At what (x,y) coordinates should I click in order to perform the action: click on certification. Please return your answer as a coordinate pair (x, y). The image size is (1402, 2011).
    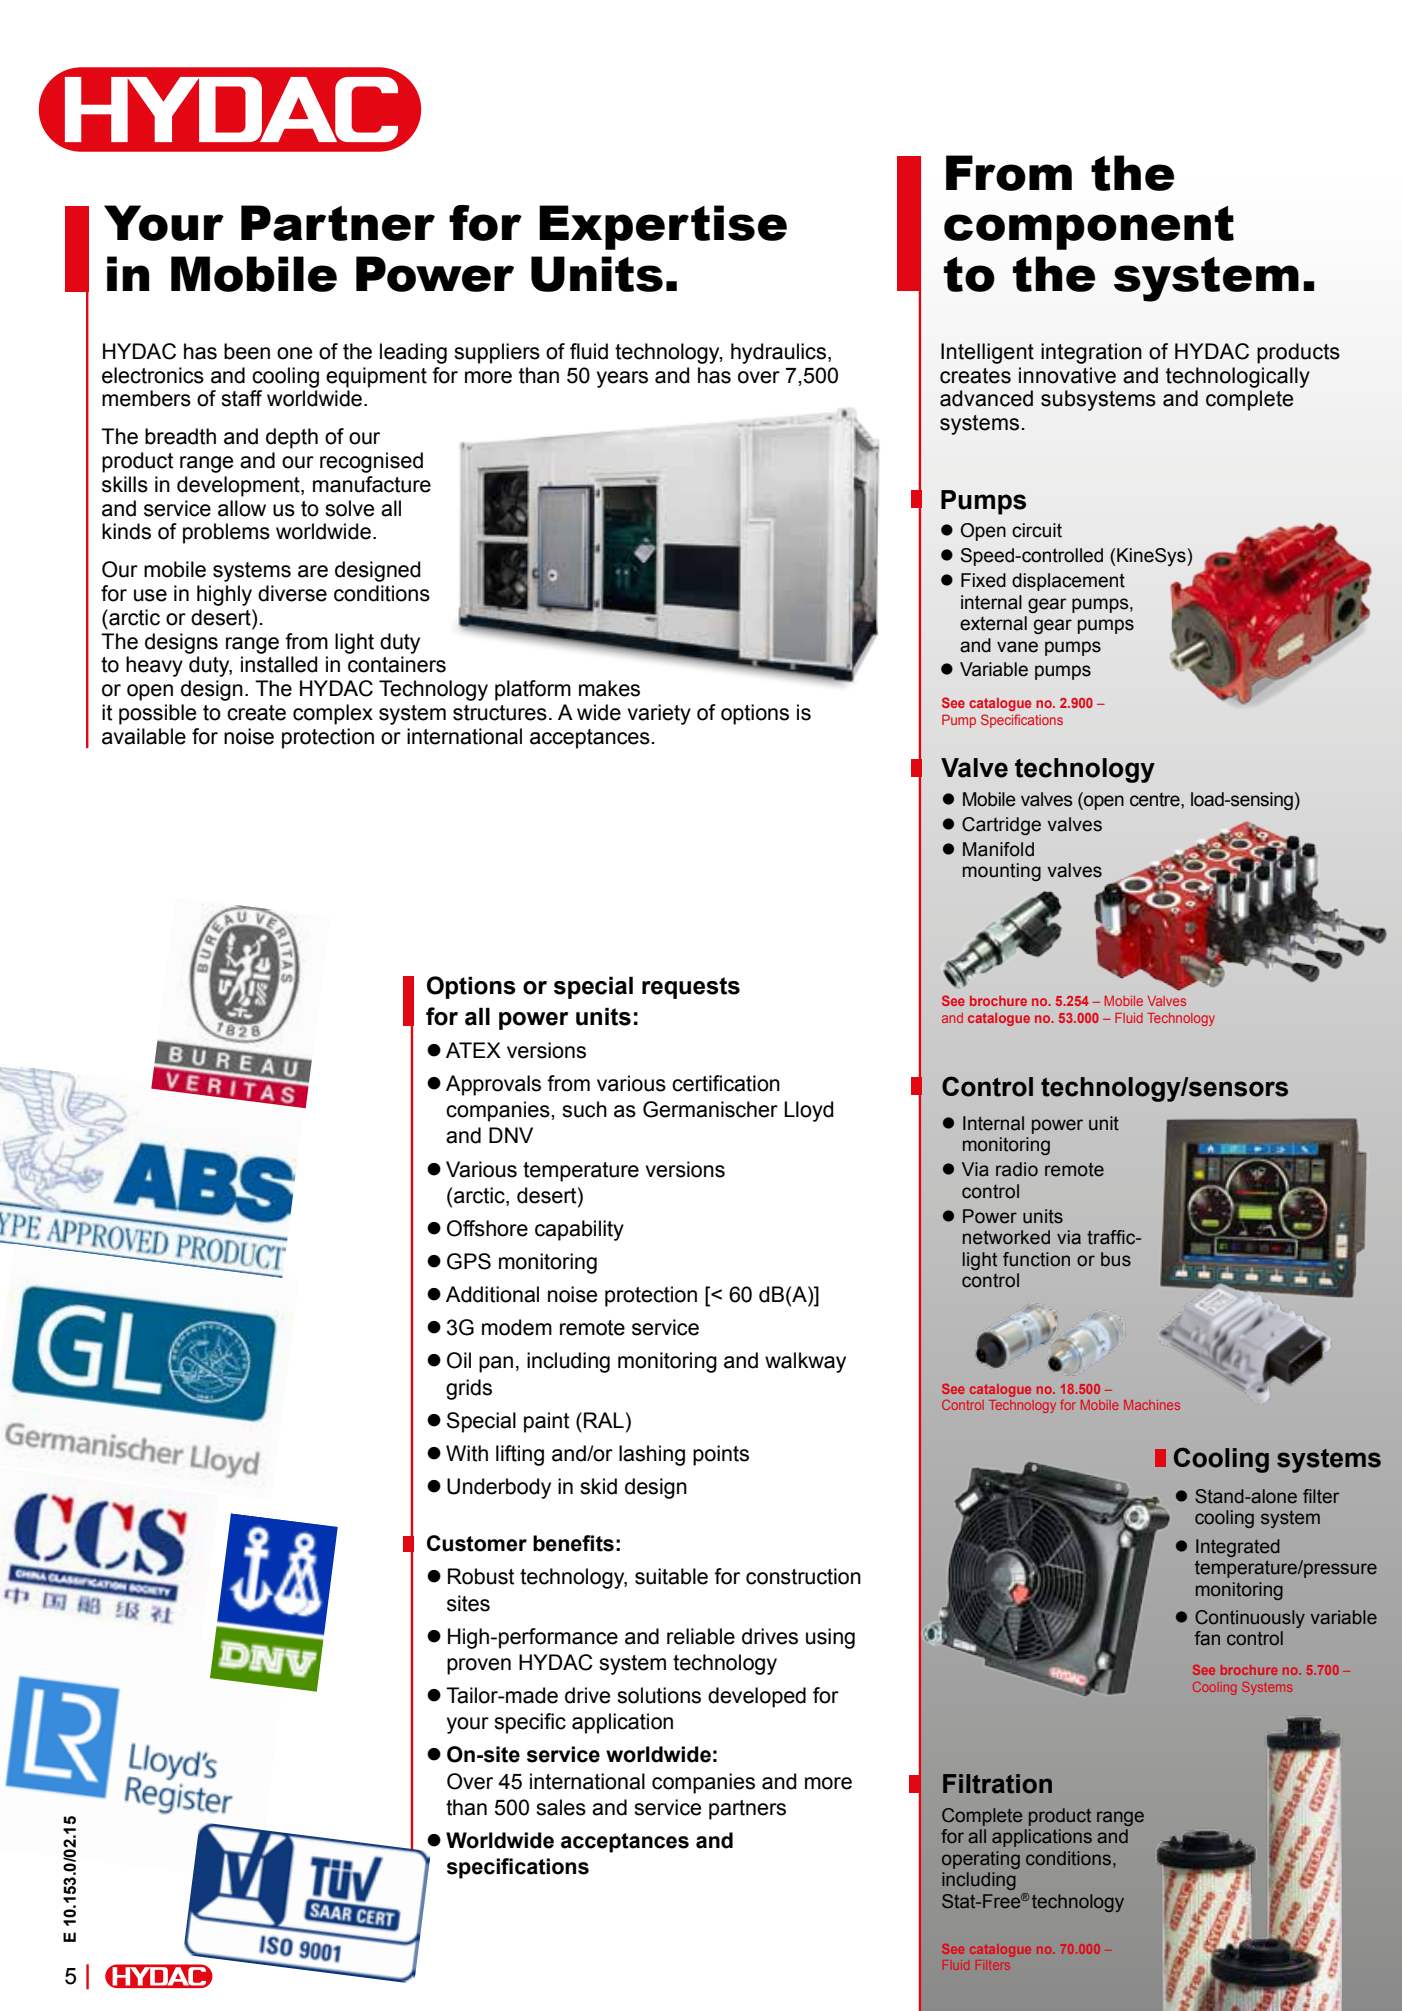
    Looking at the image, I should click on (726, 1083).
